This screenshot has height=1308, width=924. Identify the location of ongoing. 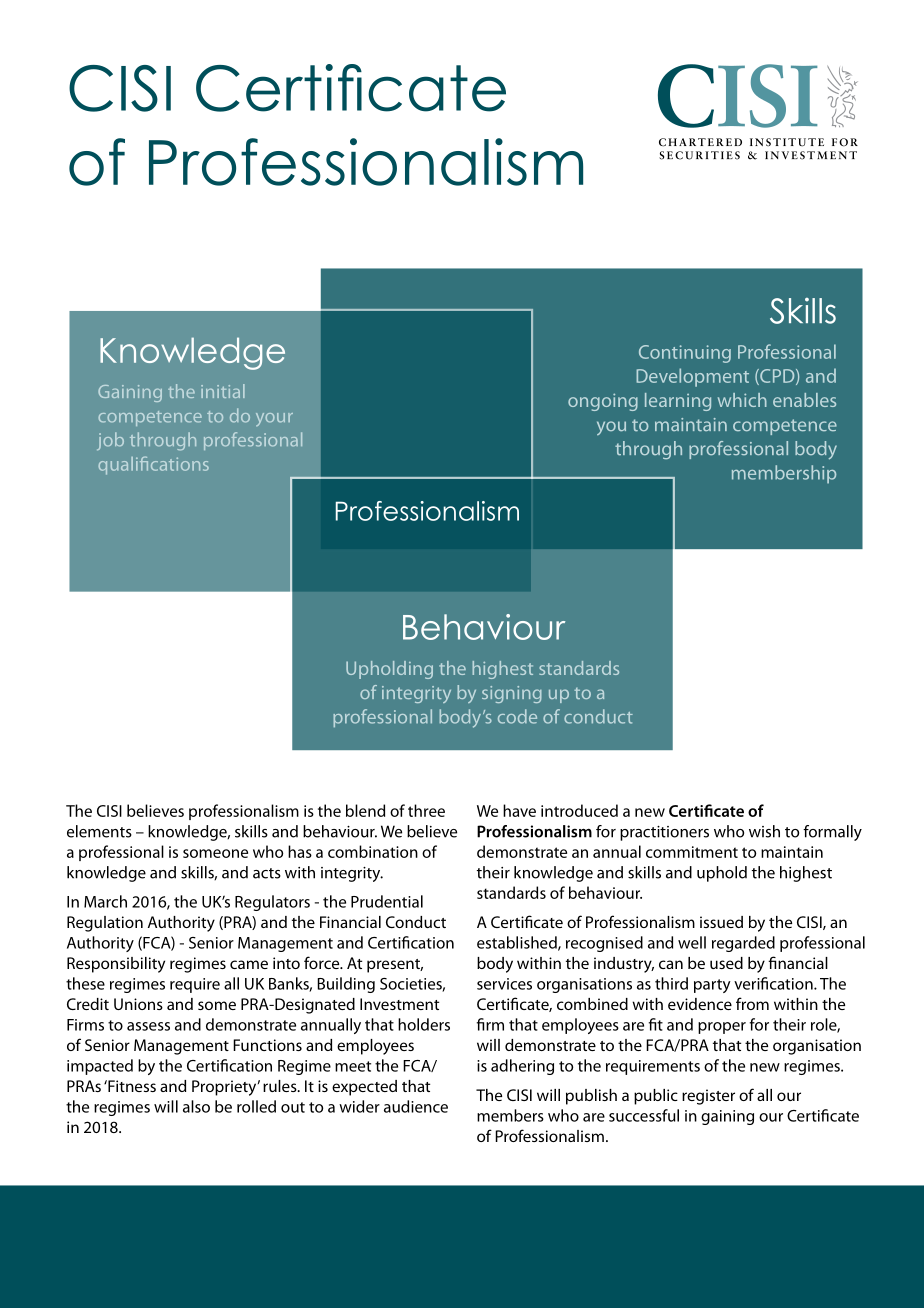
(603, 402).
